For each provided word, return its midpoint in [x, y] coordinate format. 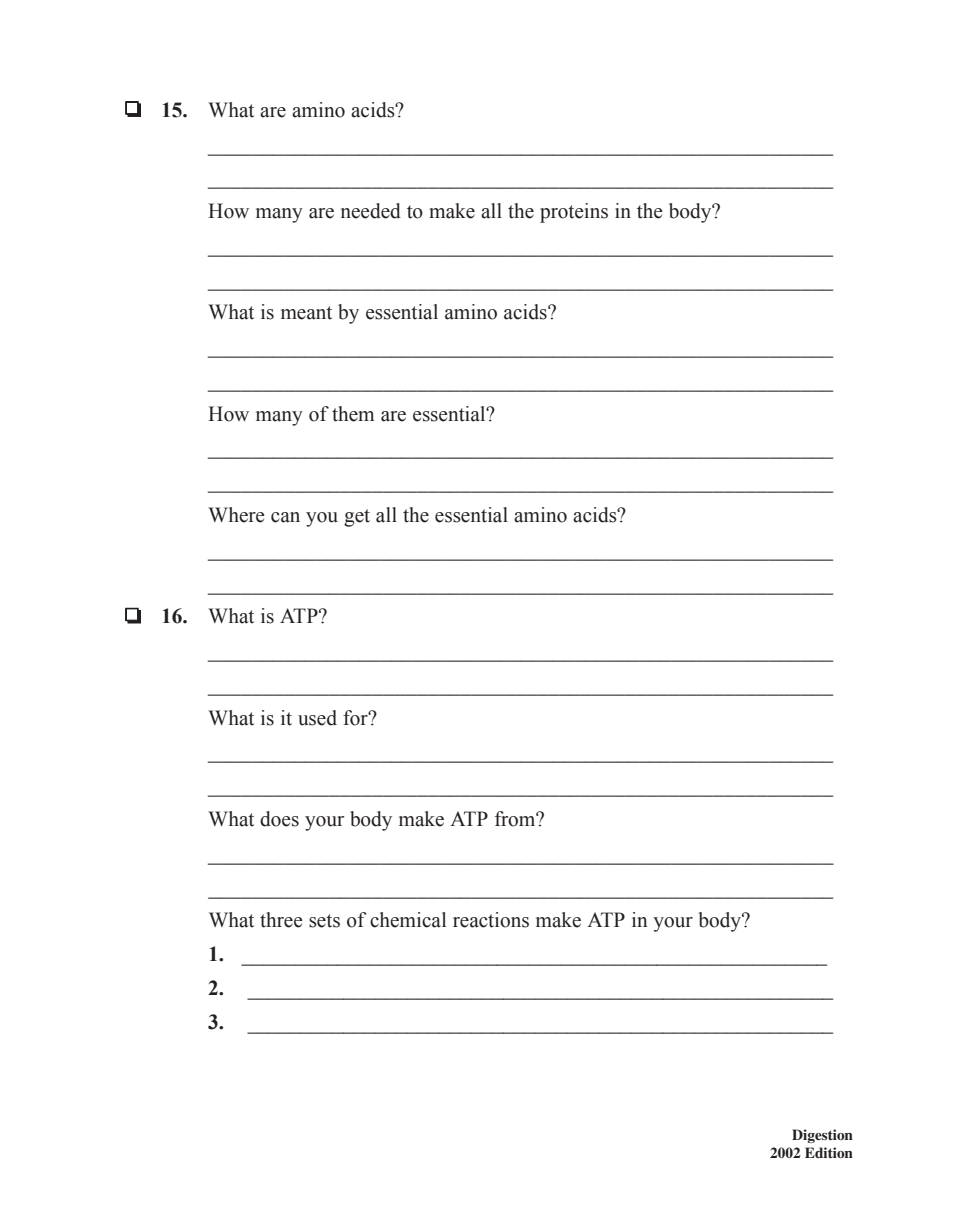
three [281, 920]
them [353, 414]
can [285, 517]
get [357, 518]
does [279, 819]
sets [324, 921]
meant [306, 313]
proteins [574, 213]
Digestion [822, 1136]
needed [371, 211]
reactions [491, 920]
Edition [829, 1152]
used [317, 718]
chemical [408, 920]
